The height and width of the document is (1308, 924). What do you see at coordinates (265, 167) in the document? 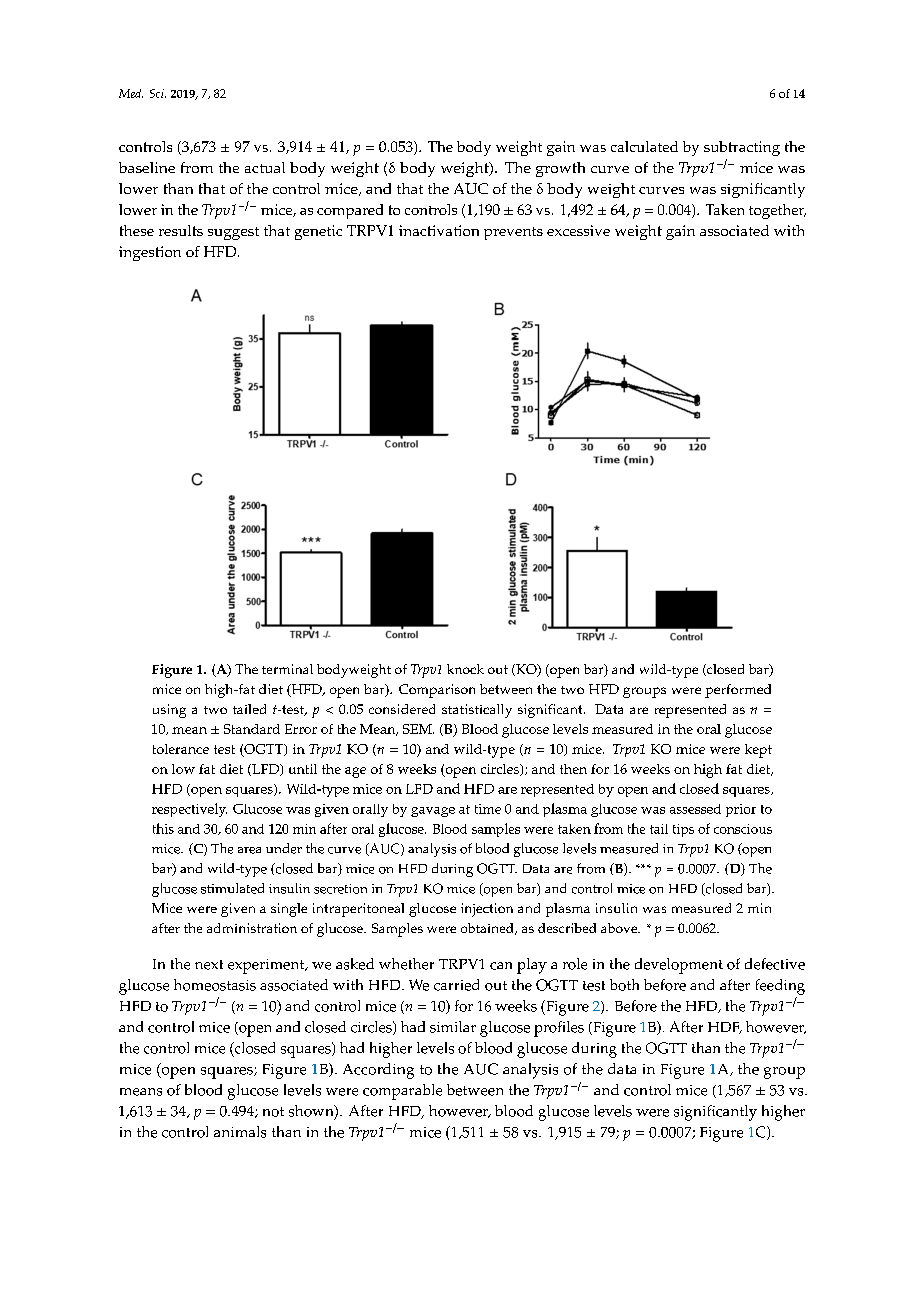
I see `actual` at bounding box center [265, 167].
